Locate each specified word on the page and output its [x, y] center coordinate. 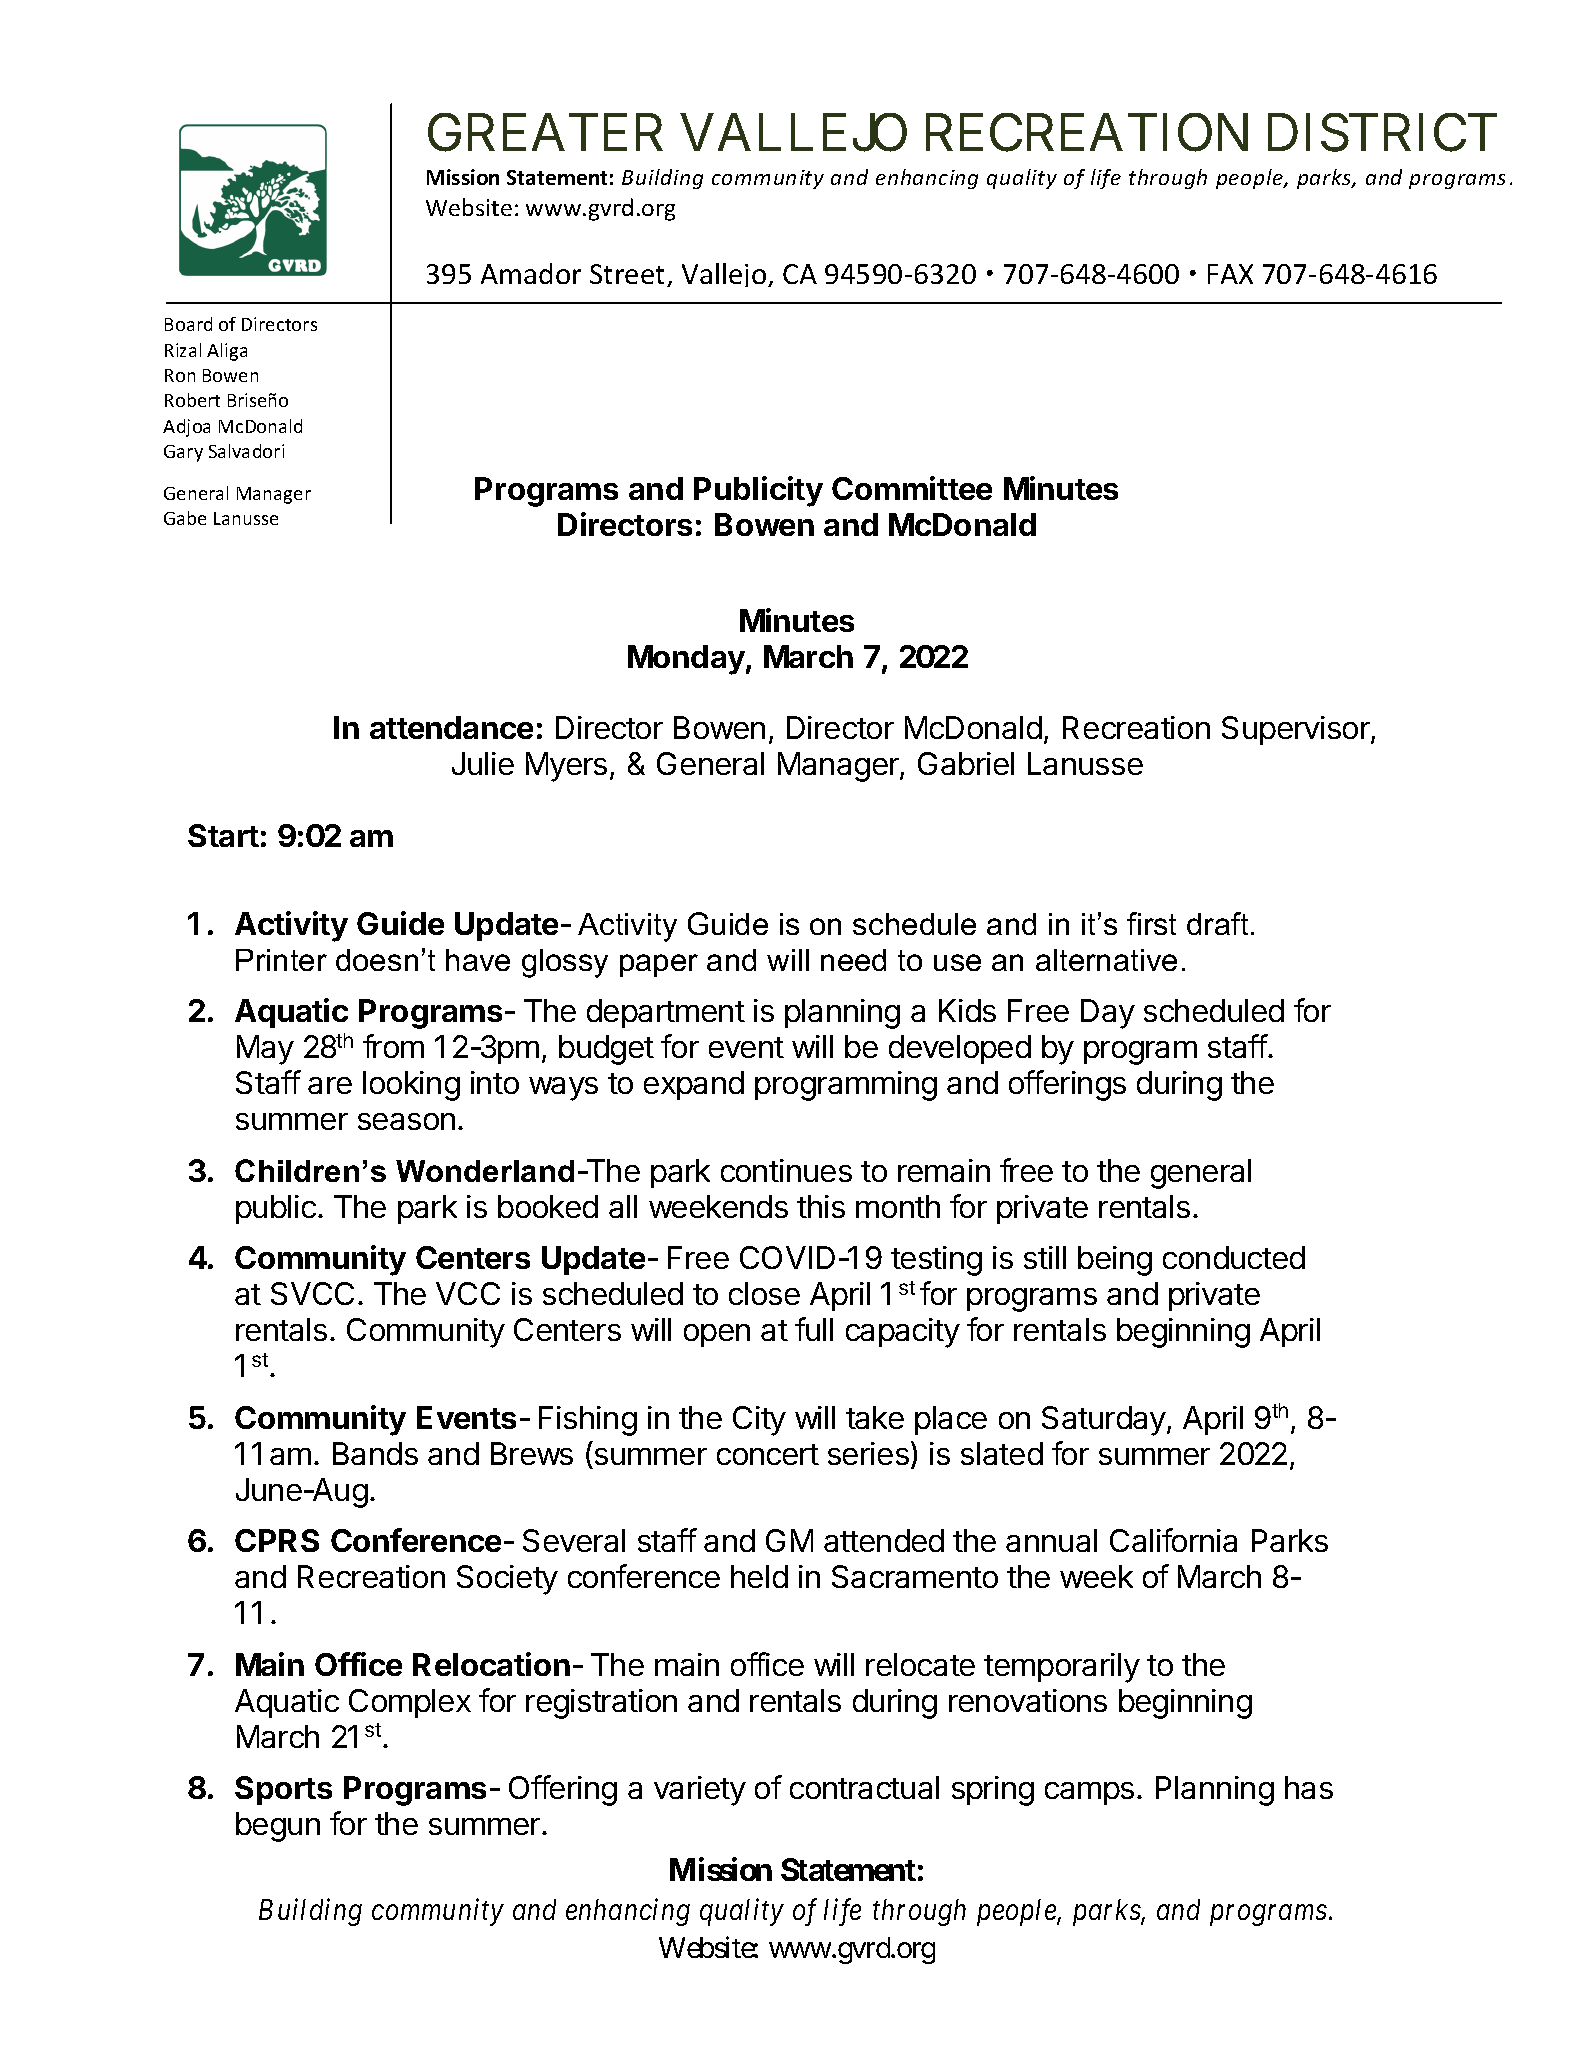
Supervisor [1297, 730]
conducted [1234, 1257]
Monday [687, 660]
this [821, 1206]
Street [629, 275]
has [1309, 1787]
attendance [451, 727]
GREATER [545, 133]
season [406, 1121]
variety [700, 1791]
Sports [283, 1790]
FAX [1230, 274]
